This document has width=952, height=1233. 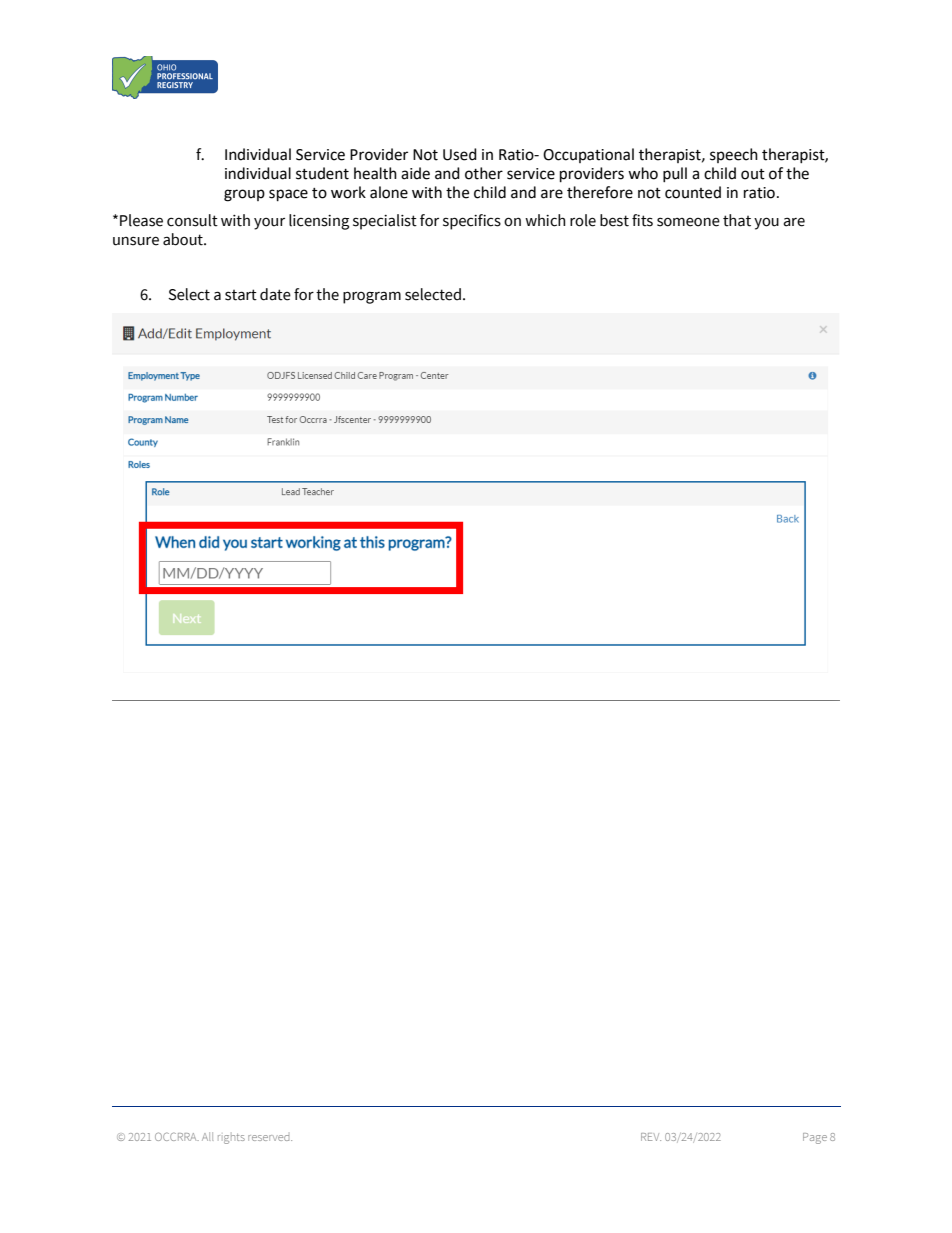 I want to click on group, so click(x=244, y=195).
